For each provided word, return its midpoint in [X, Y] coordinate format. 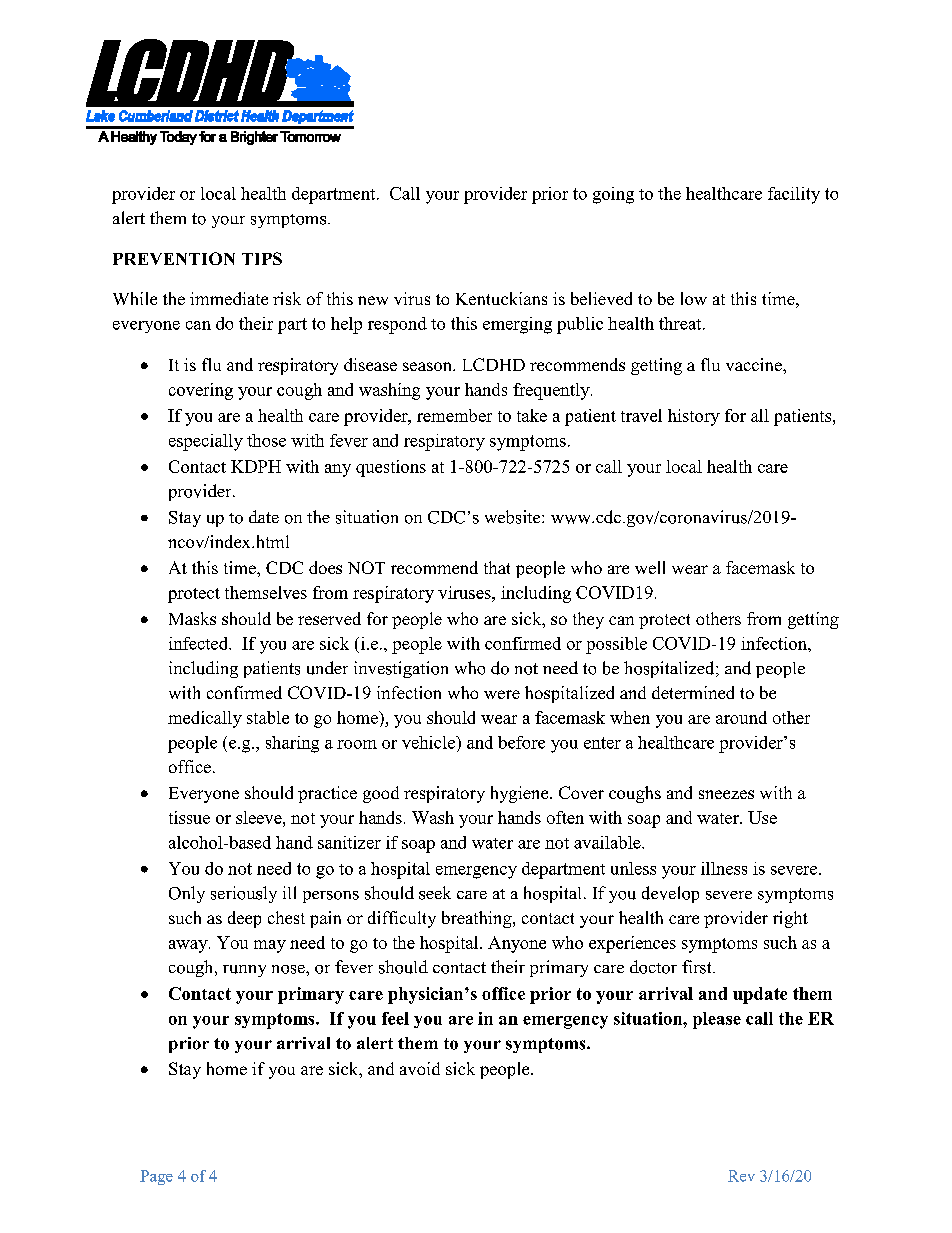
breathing [478, 919]
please [717, 1020]
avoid [420, 1068]
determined [693, 692]
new [373, 300]
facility [794, 195]
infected [200, 643]
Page [156, 1177]
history [694, 417]
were [502, 694]
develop [670, 894]
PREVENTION [174, 258]
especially [206, 442]
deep [244, 919]
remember [454, 415]
